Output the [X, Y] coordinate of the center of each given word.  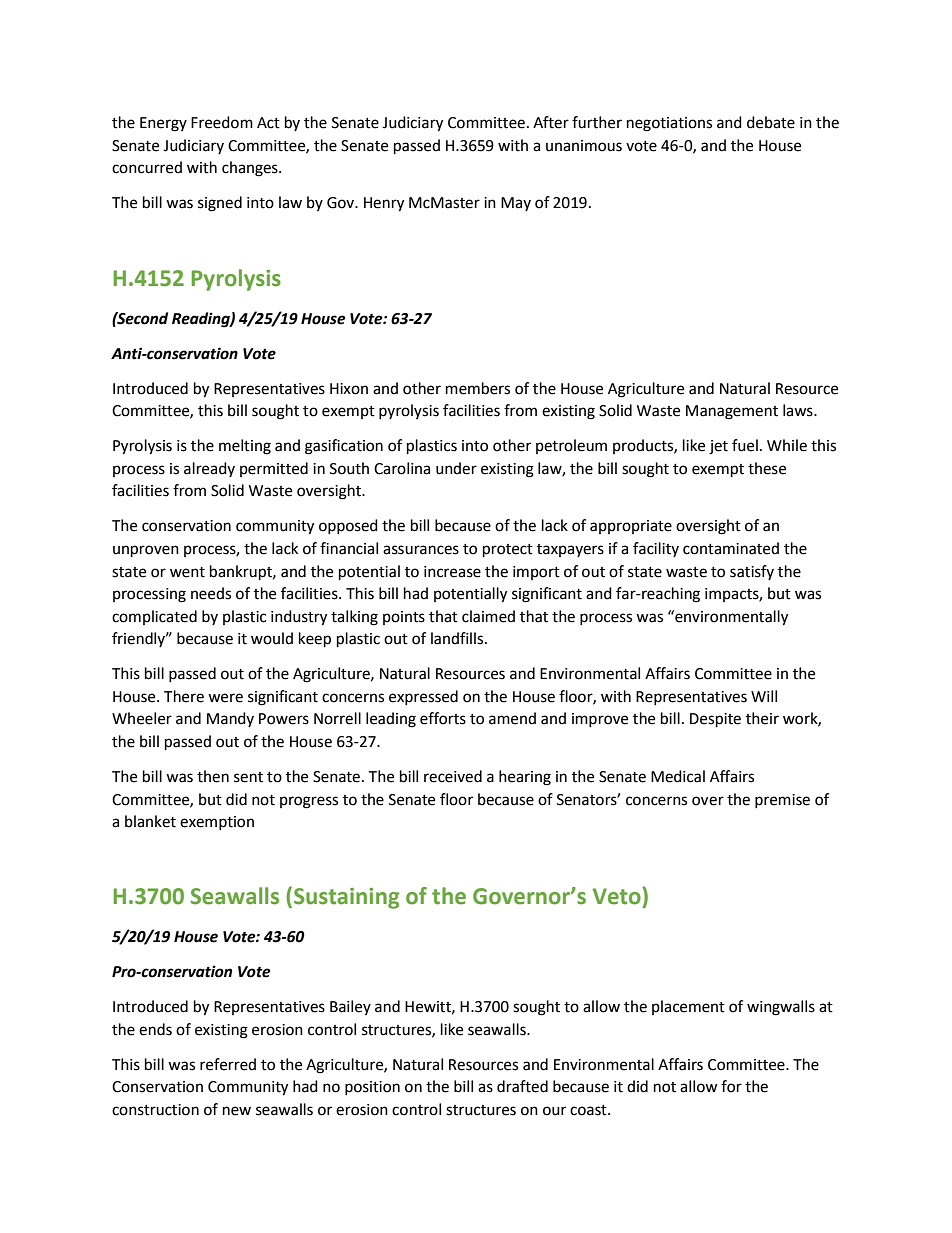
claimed [488, 616]
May [516, 204]
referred [228, 1064]
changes [251, 169]
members [478, 388]
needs [211, 593]
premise [782, 801]
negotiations [669, 124]
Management [732, 412]
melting [245, 447]
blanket [150, 821]
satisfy [752, 572]
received [453, 776]
